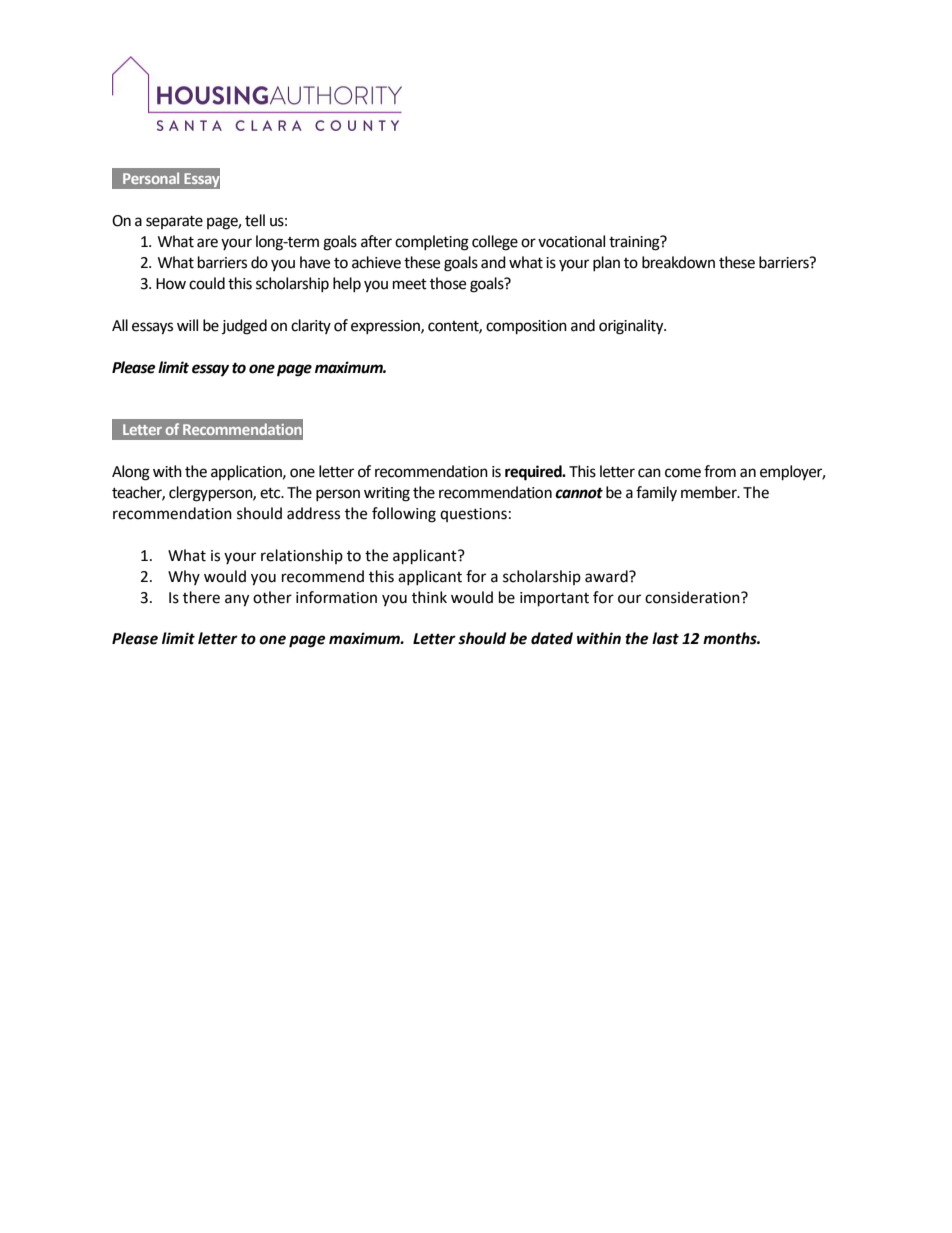 The width and height of the document is (952, 1233). Describe the element at coordinates (429, 597) in the document. I see `think` at that location.
